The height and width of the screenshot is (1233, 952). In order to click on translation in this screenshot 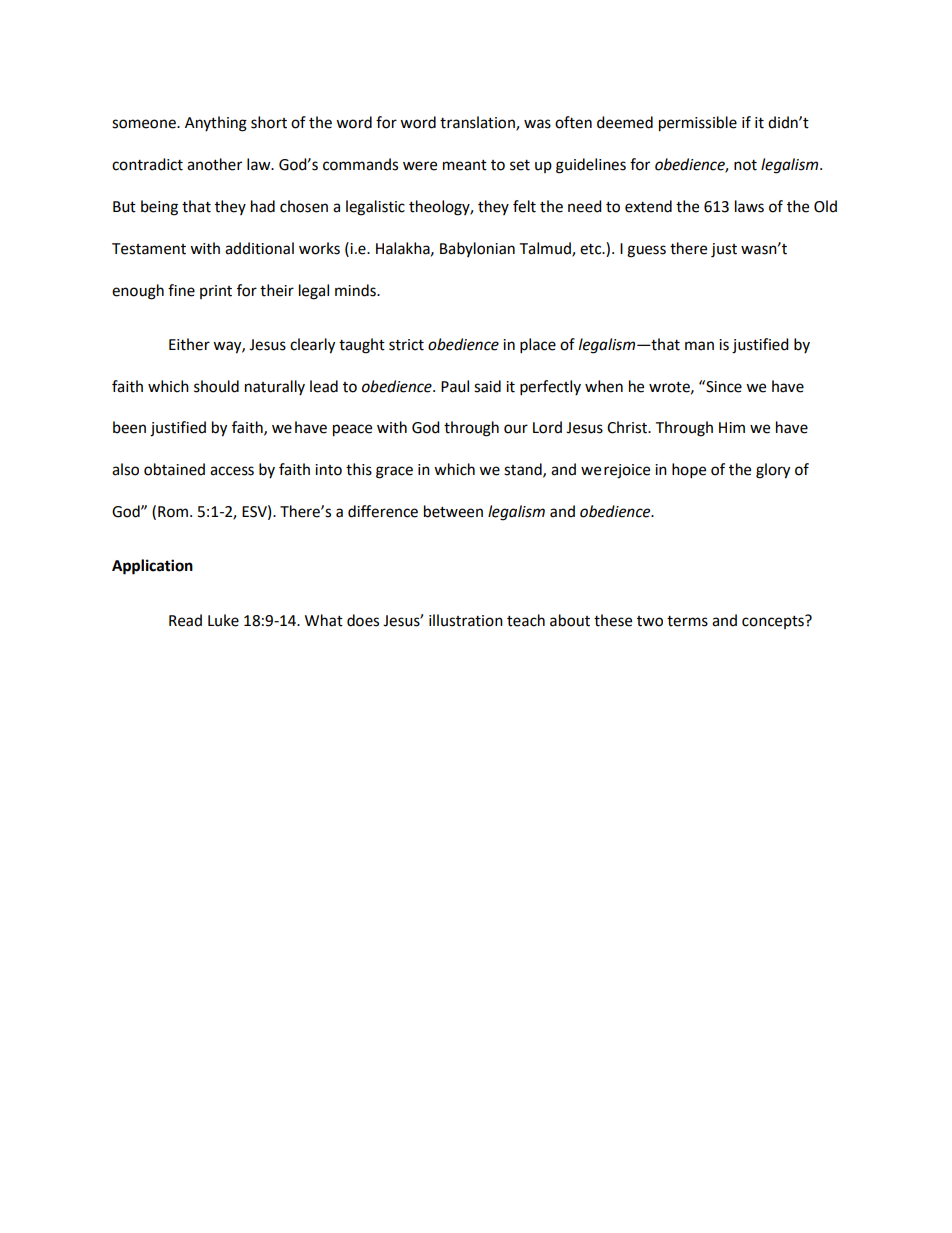, I will do `click(478, 123)`.
